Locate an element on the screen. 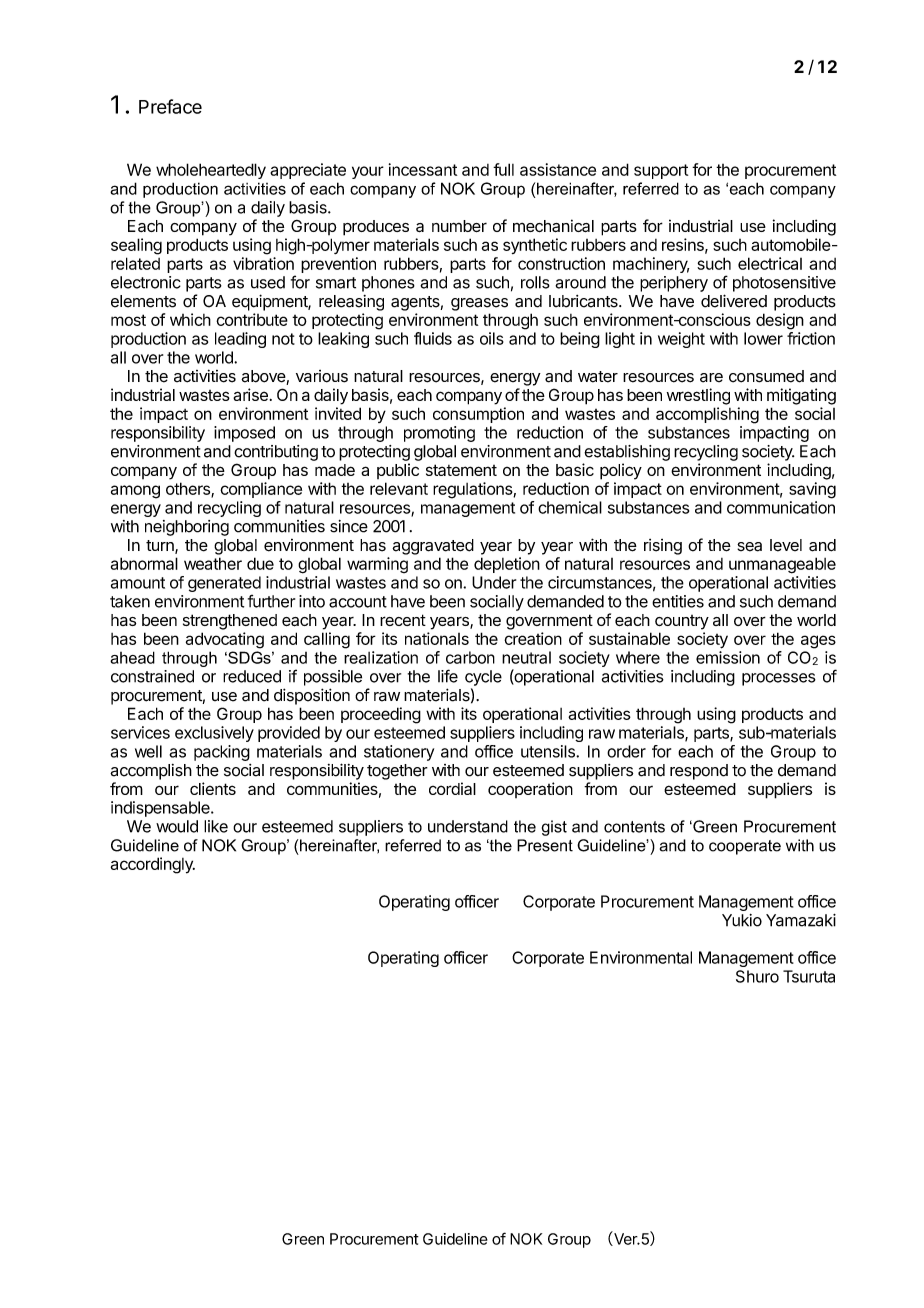  consumption is located at coordinates (478, 415).
